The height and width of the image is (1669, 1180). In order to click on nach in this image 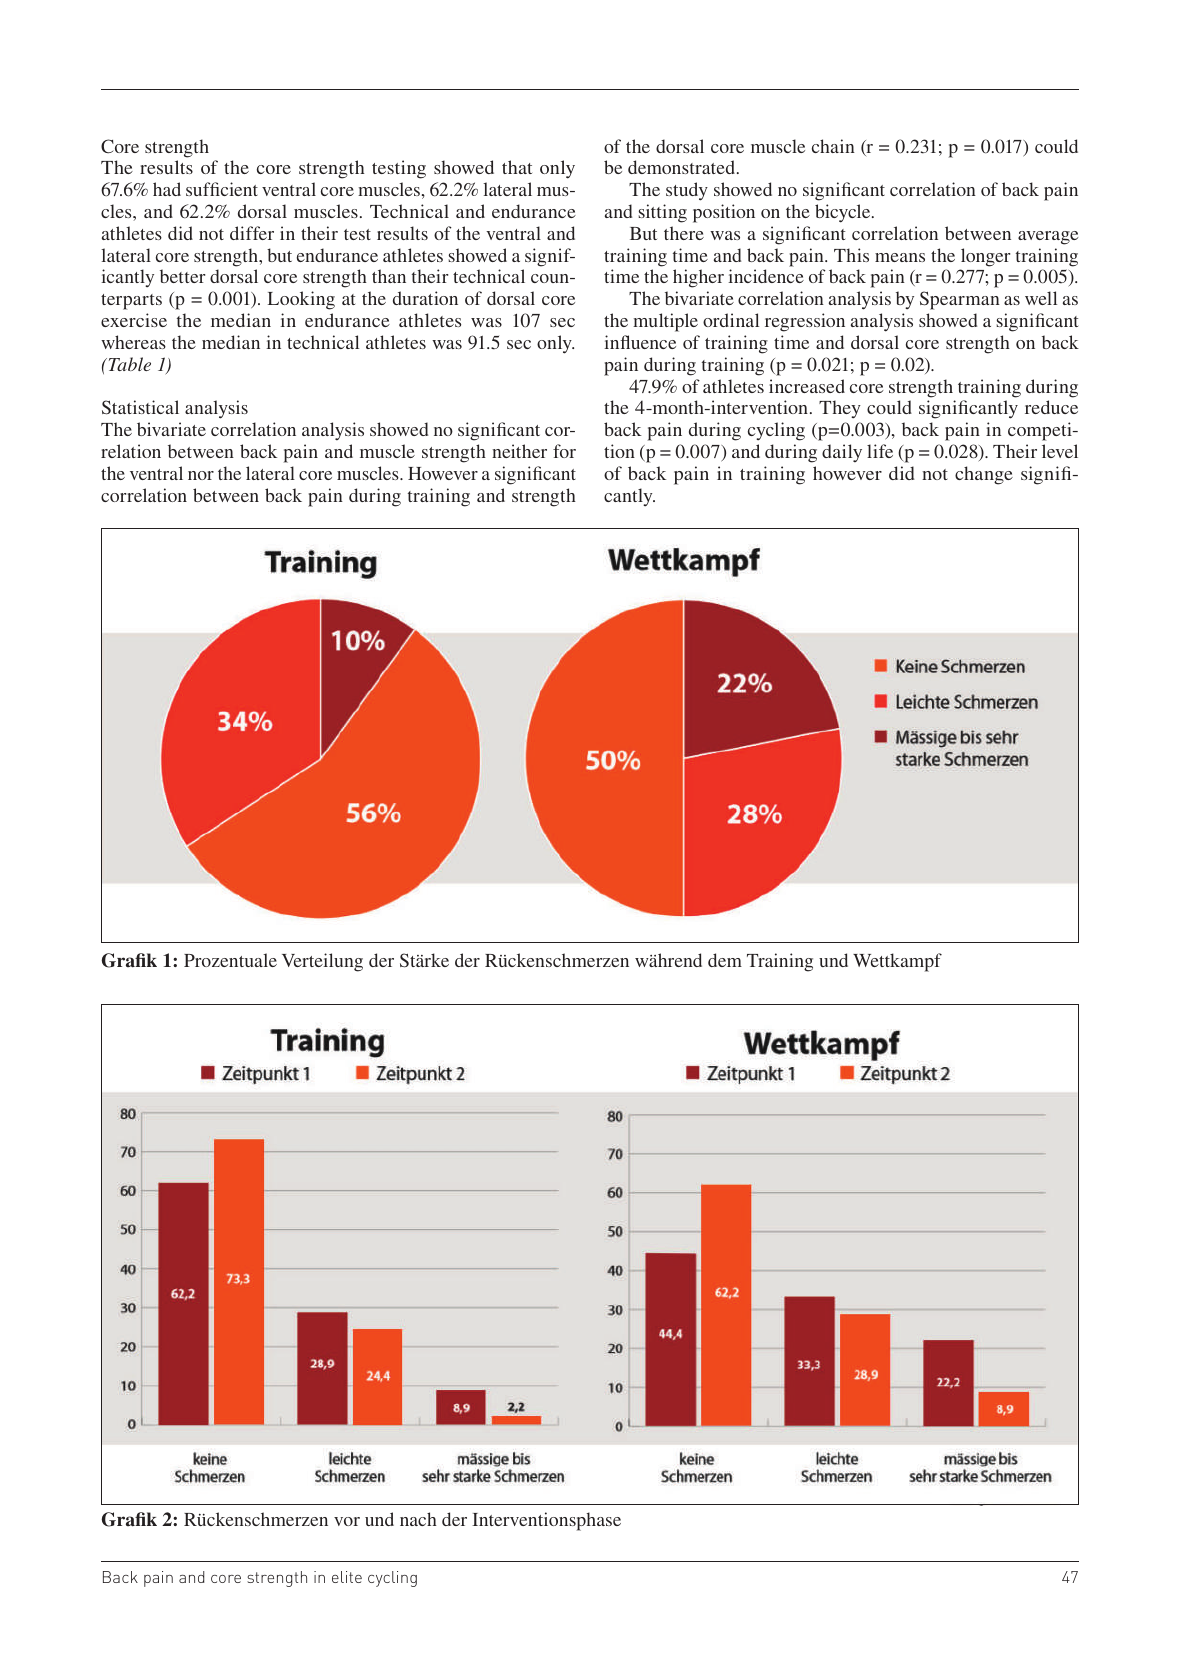, I will do `click(418, 1519)`.
